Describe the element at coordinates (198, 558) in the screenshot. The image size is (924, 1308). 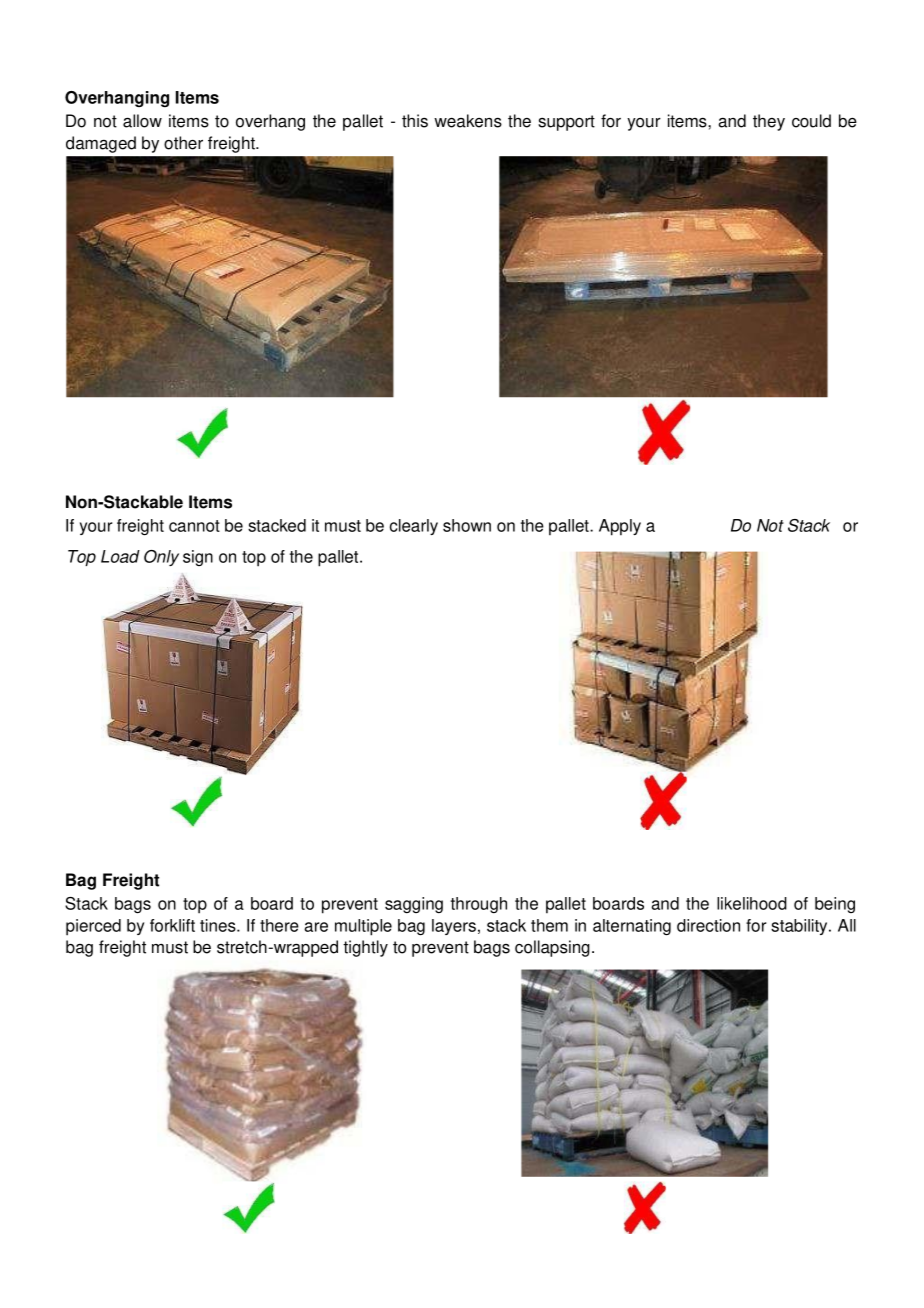
I see `sign` at that location.
